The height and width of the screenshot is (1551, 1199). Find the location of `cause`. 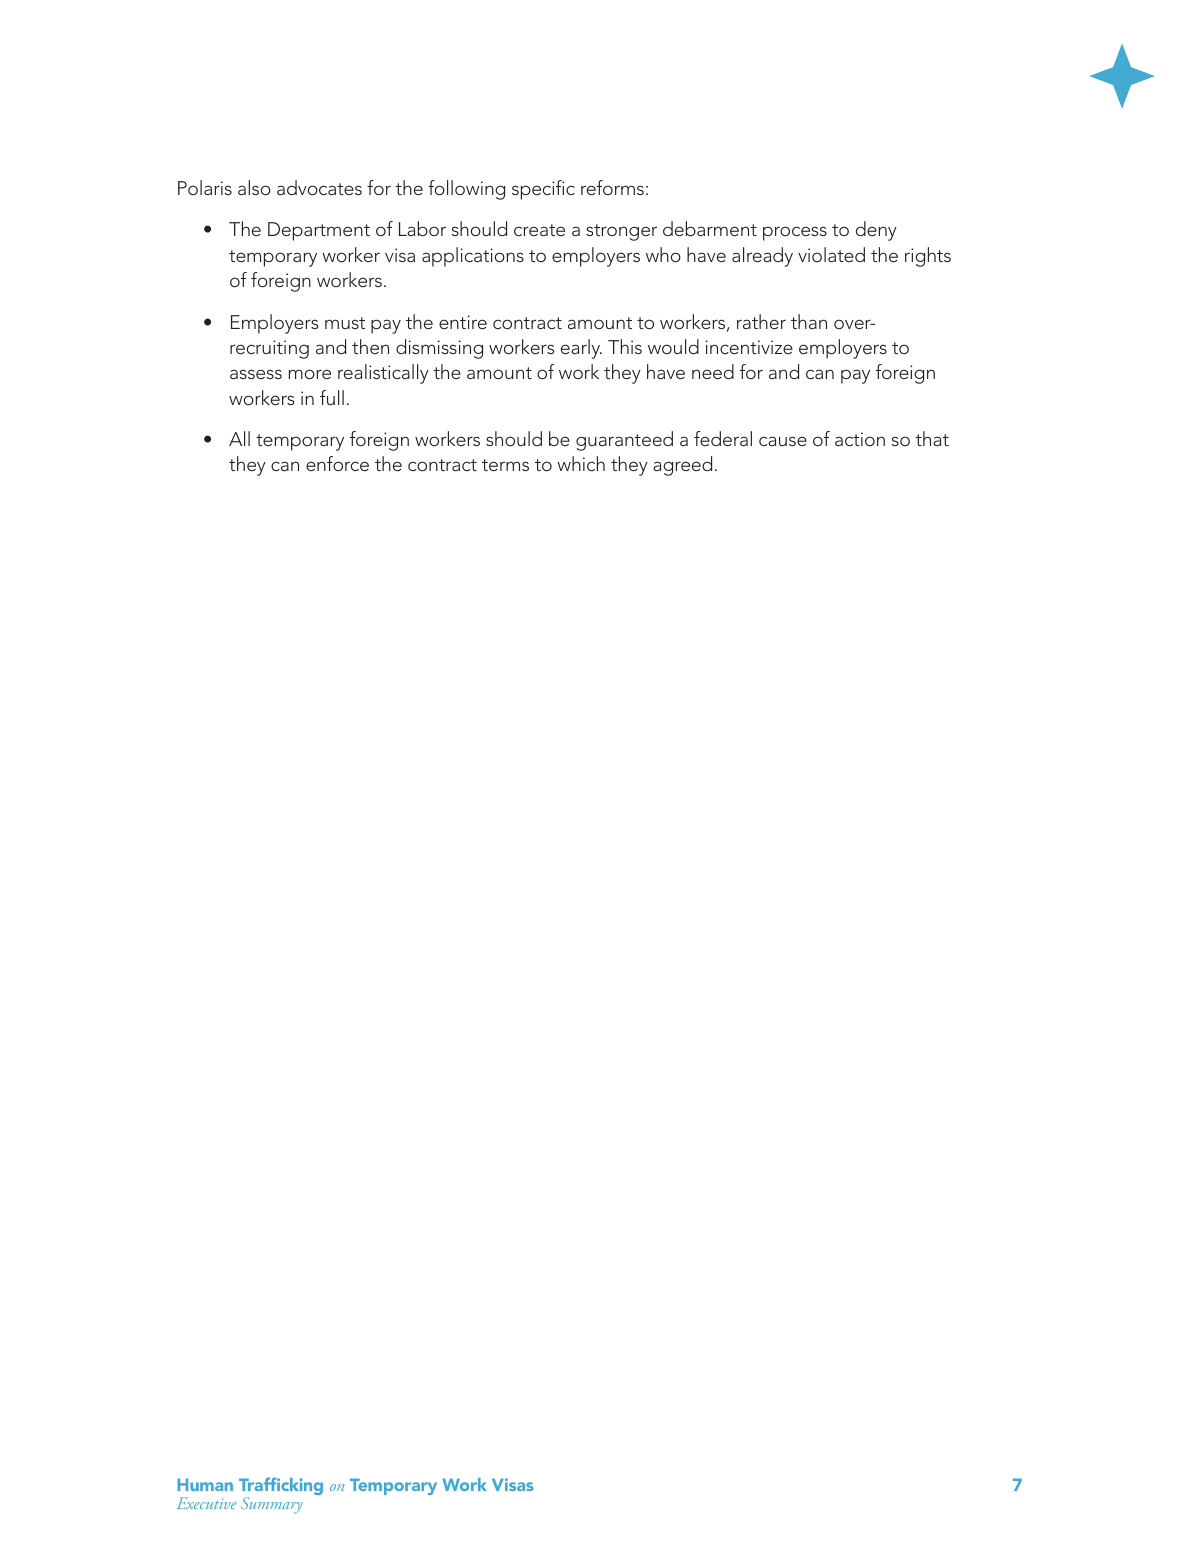

cause is located at coordinates (783, 441).
